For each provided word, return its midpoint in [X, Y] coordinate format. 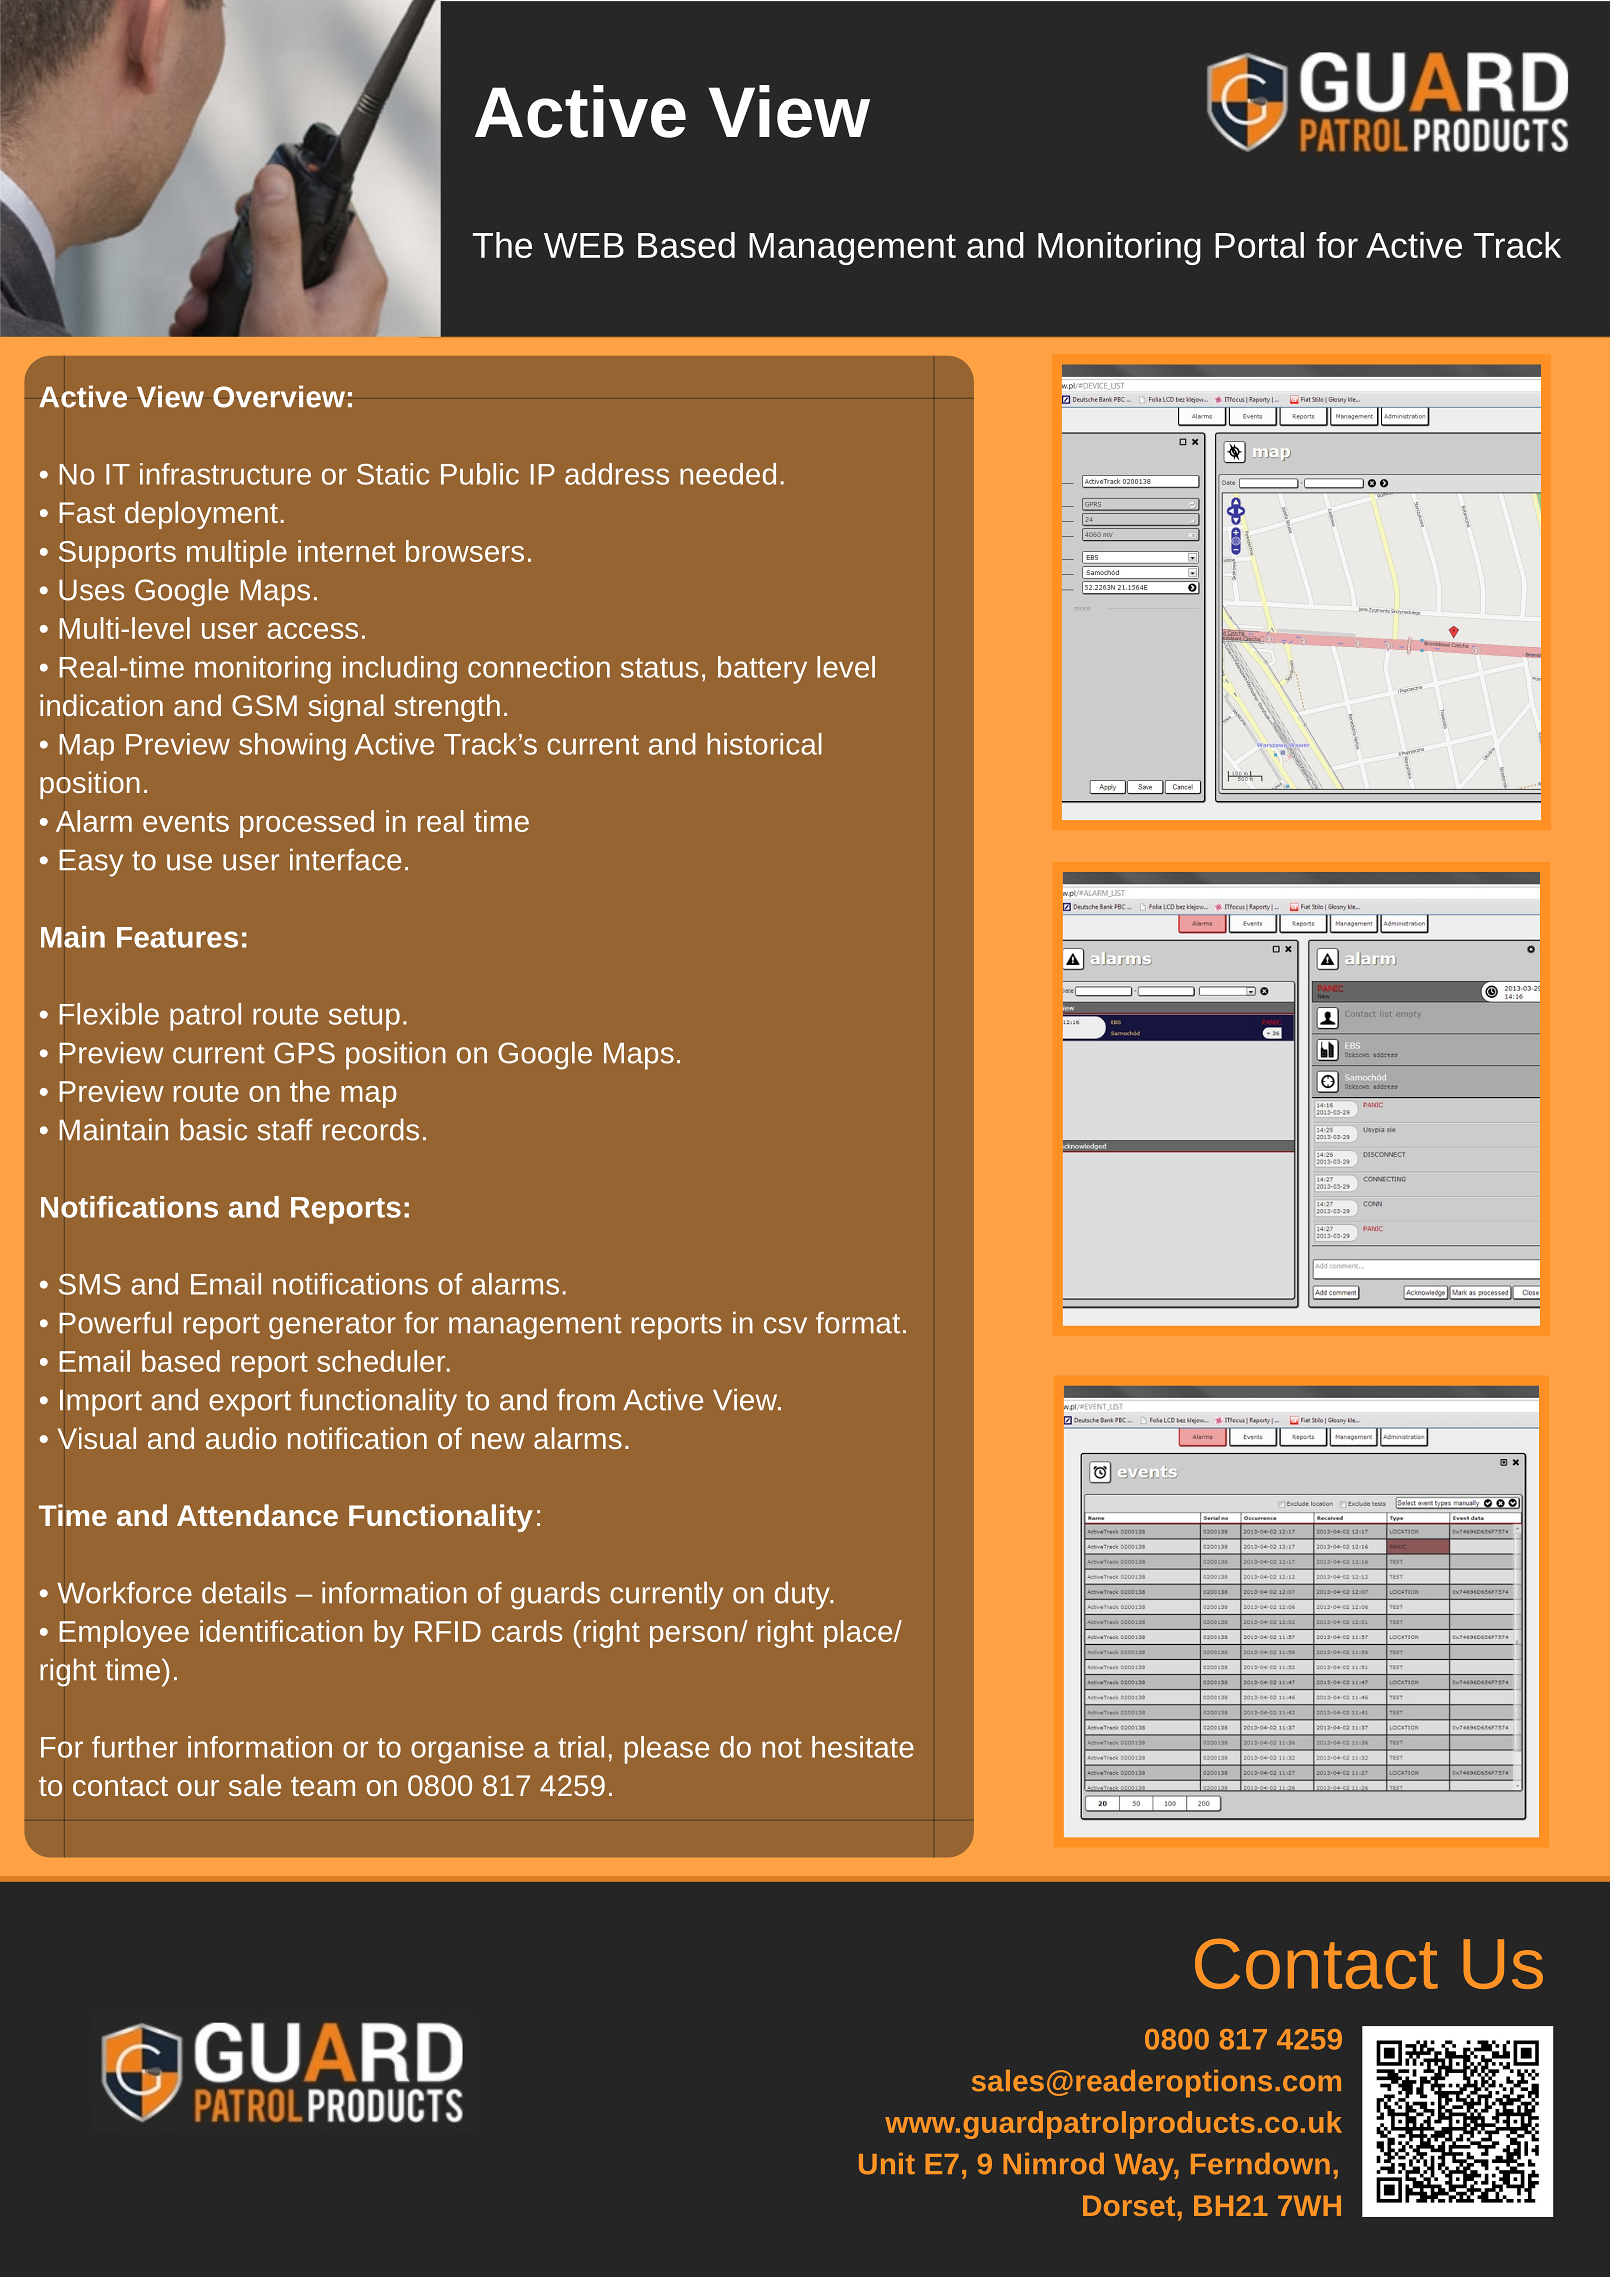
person [695, 1637]
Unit [887, 2164]
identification [281, 1631]
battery [762, 670]
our [198, 1788]
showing [292, 747]
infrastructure [225, 474]
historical [764, 744]
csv [785, 1325]
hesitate [863, 1747]
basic [213, 1129]
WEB [584, 245]
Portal [1259, 245]
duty [803, 1595]
